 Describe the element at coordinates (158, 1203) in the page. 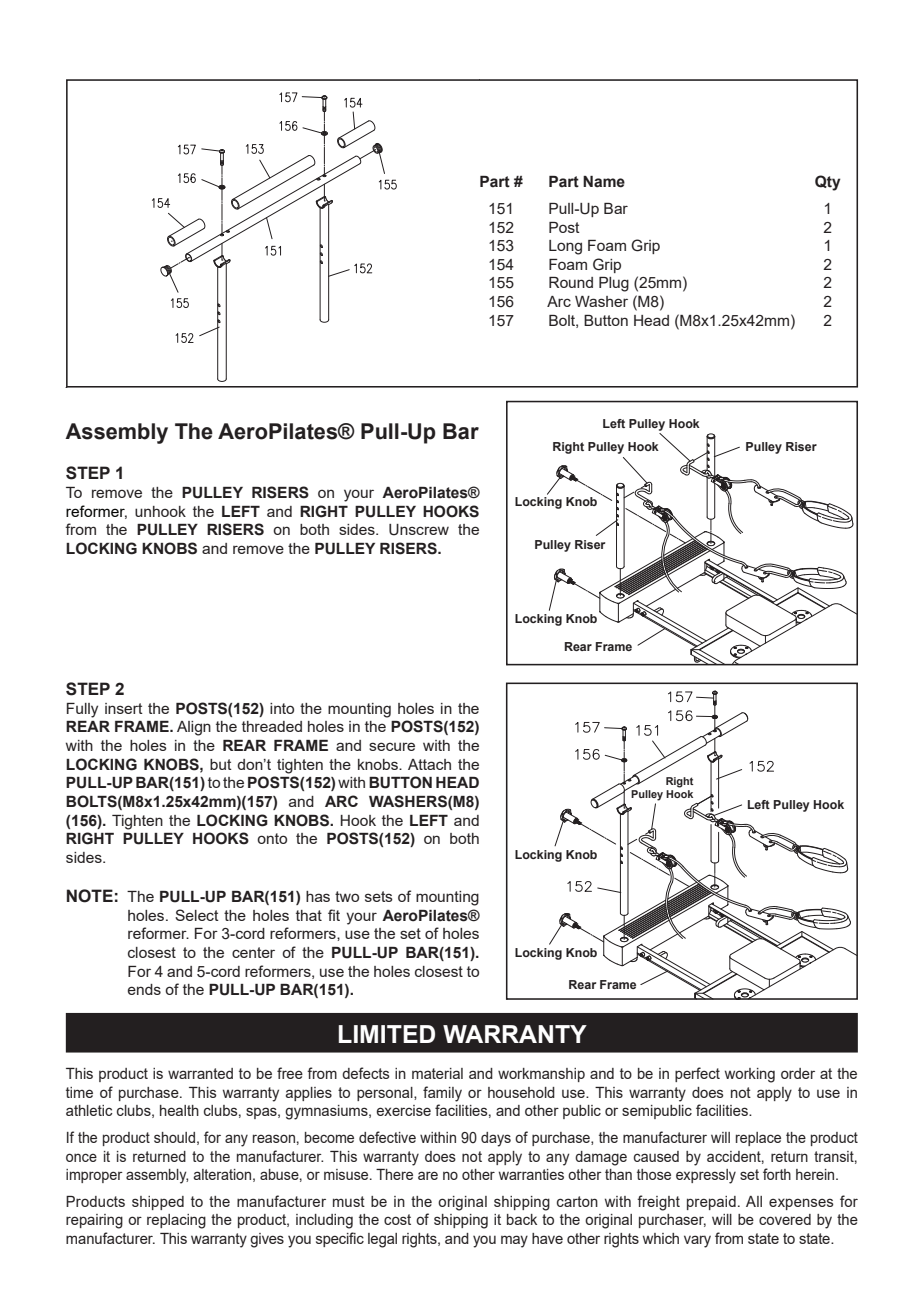

I see `shipped` at that location.
